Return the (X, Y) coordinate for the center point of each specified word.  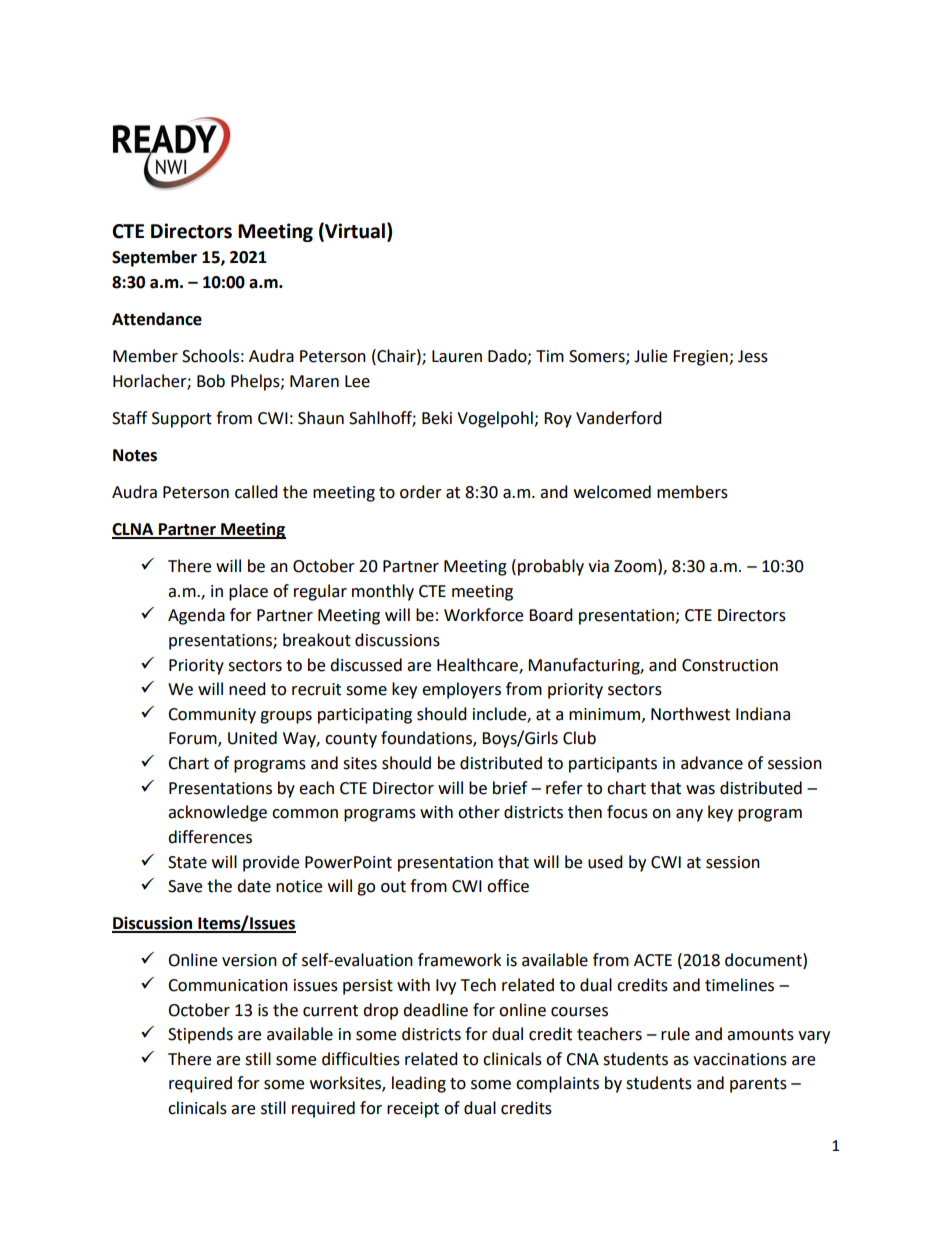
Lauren (457, 356)
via (598, 566)
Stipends (200, 1035)
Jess (753, 356)
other (479, 812)
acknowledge (217, 813)
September (154, 258)
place (248, 592)
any (689, 815)
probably (551, 567)
